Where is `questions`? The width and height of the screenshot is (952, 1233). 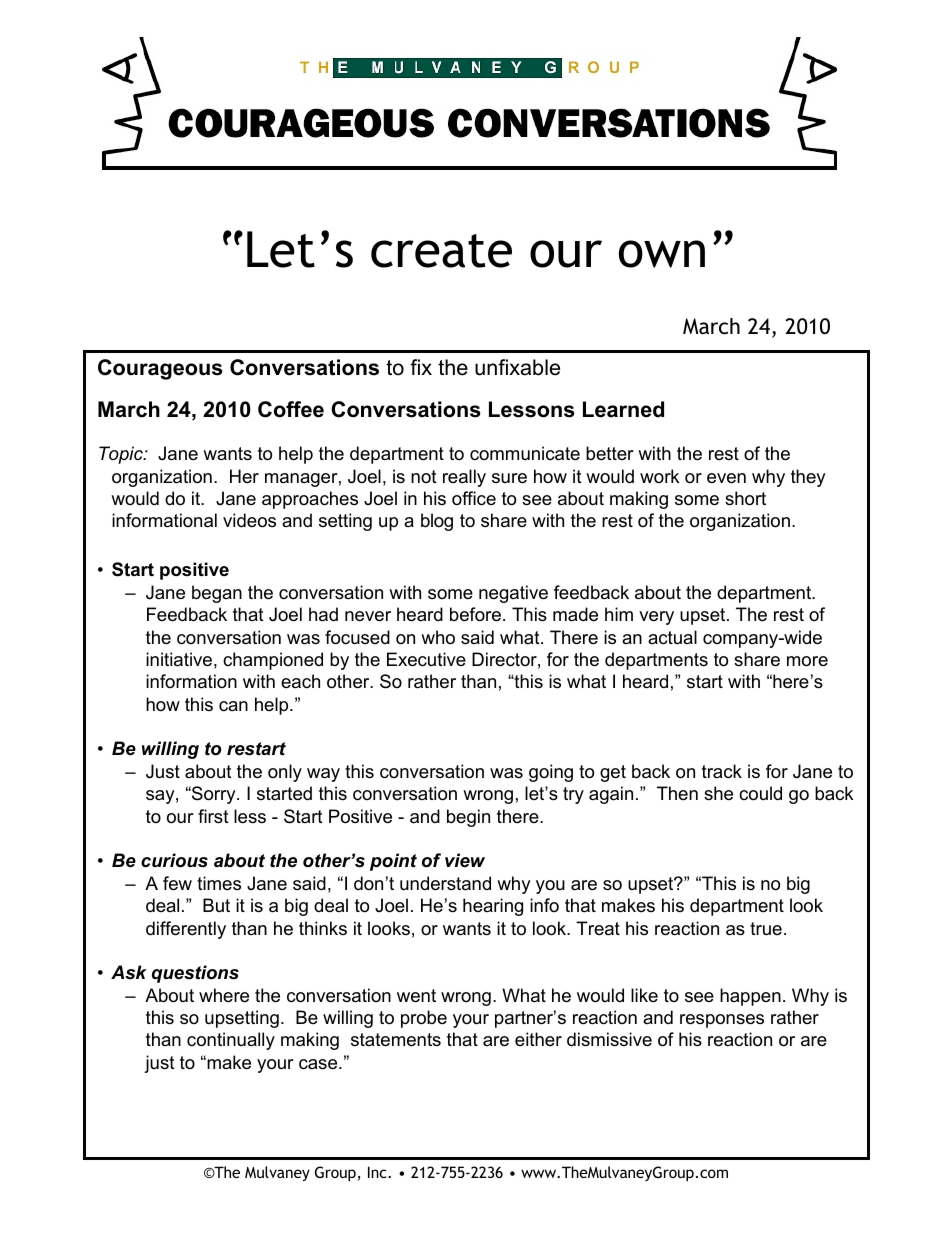
questions is located at coordinates (195, 974).
